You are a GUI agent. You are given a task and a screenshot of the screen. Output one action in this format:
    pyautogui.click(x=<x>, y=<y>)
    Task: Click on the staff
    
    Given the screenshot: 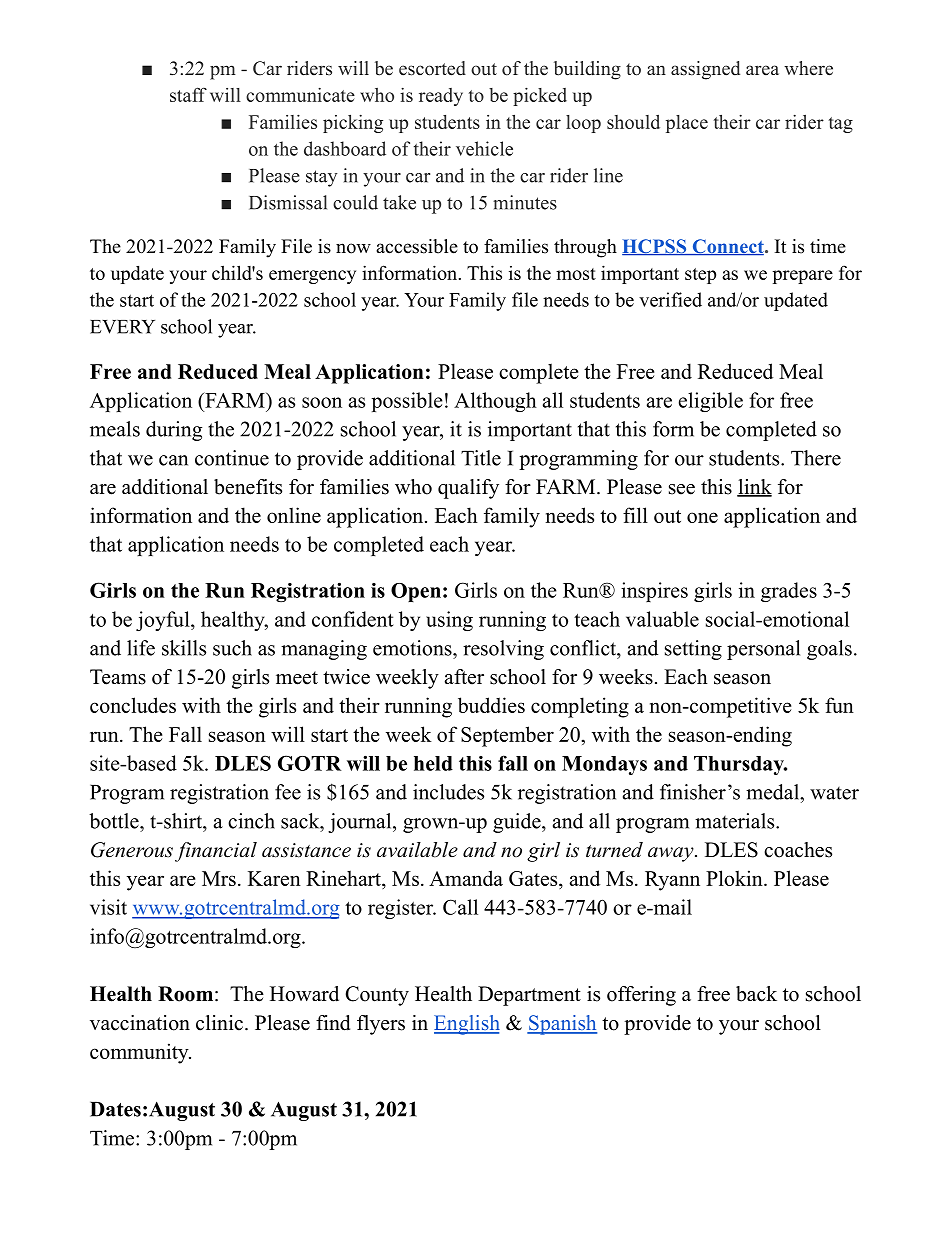 What is the action you would take?
    pyautogui.click(x=188, y=94)
